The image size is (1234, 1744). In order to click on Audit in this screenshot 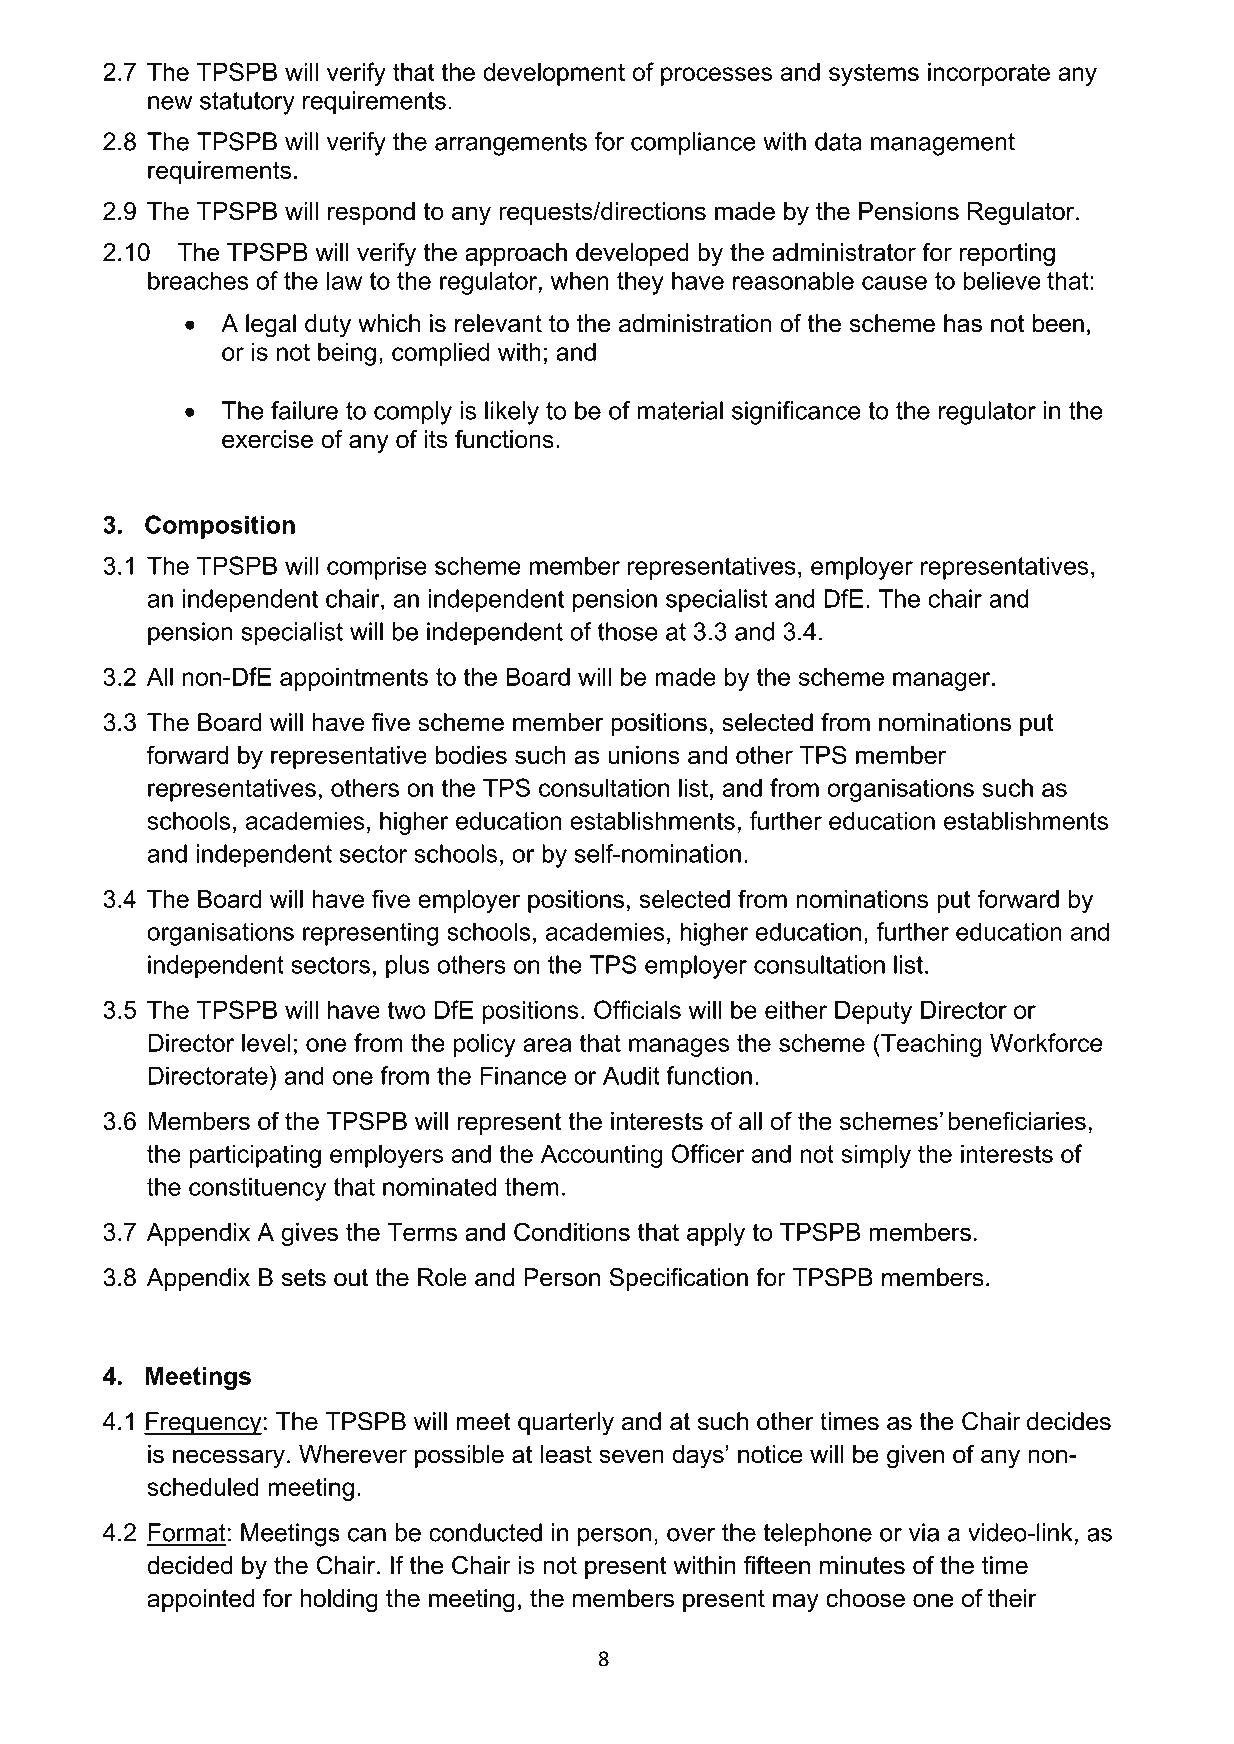, I will do `click(631, 1075)`.
